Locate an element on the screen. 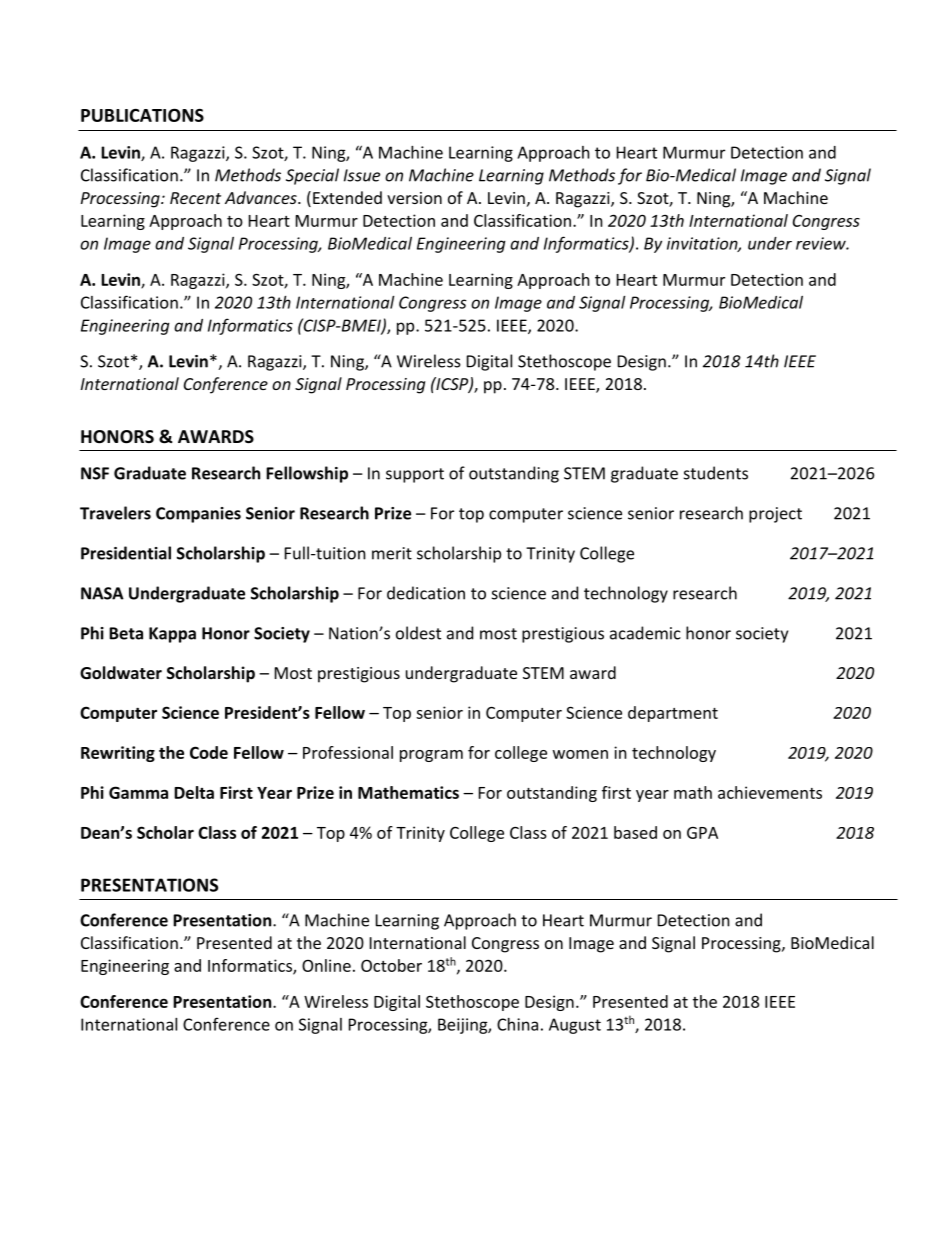 This screenshot has height=1233, width=952. October is located at coordinates (391, 965).
